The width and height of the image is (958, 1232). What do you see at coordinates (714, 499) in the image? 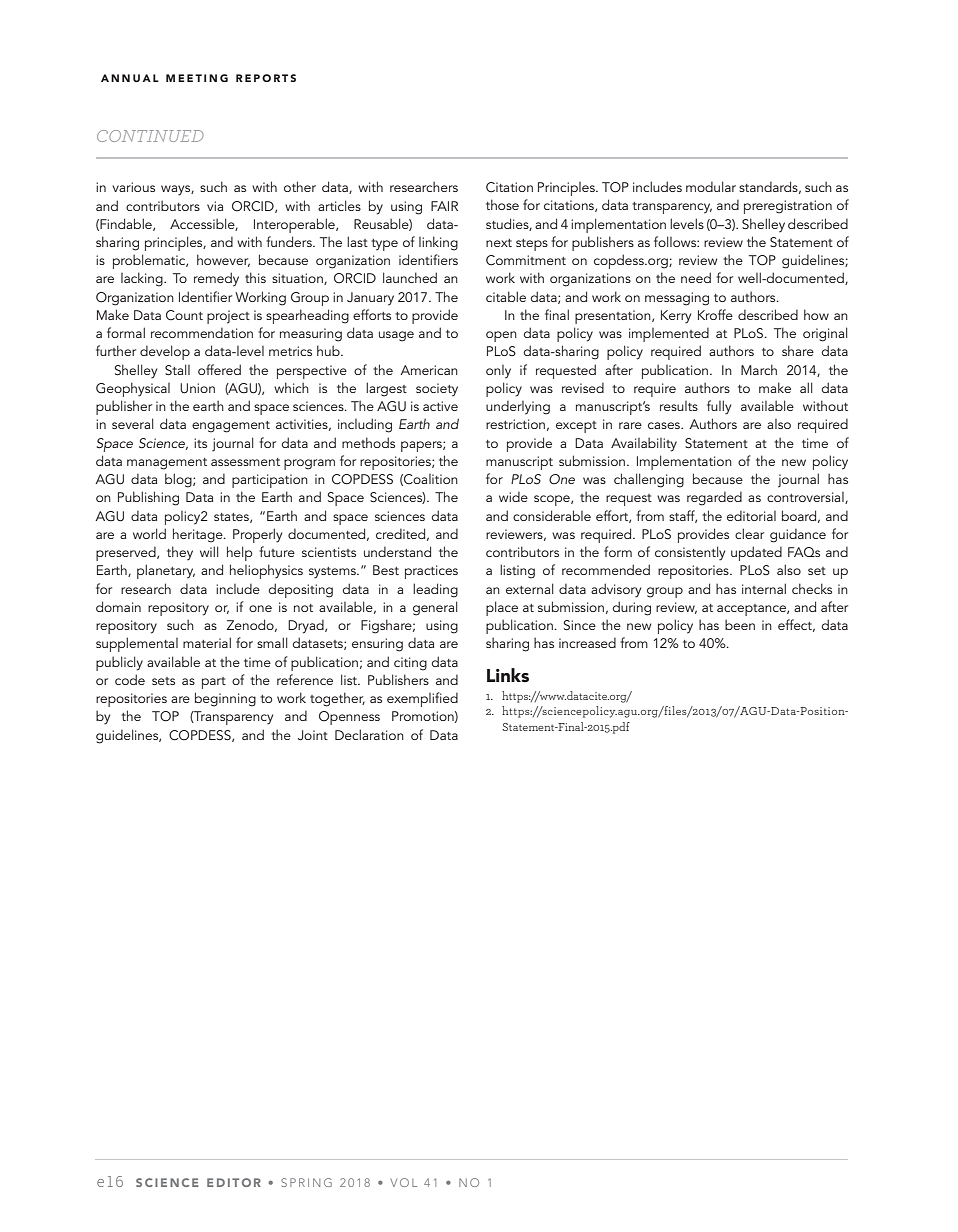
I see `regarded` at bounding box center [714, 499].
